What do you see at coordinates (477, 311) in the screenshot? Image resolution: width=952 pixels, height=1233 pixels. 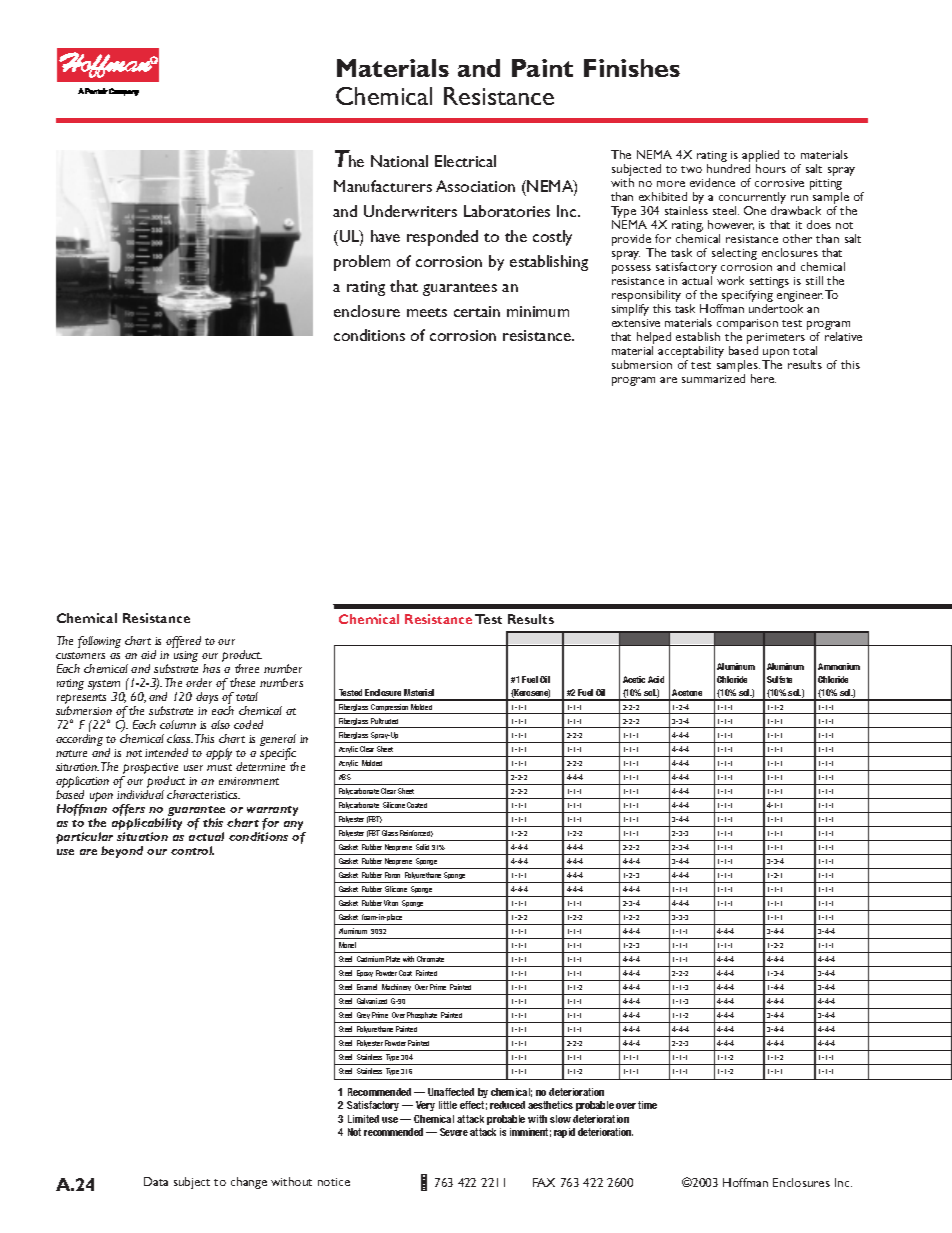 I see `certain` at bounding box center [477, 311].
